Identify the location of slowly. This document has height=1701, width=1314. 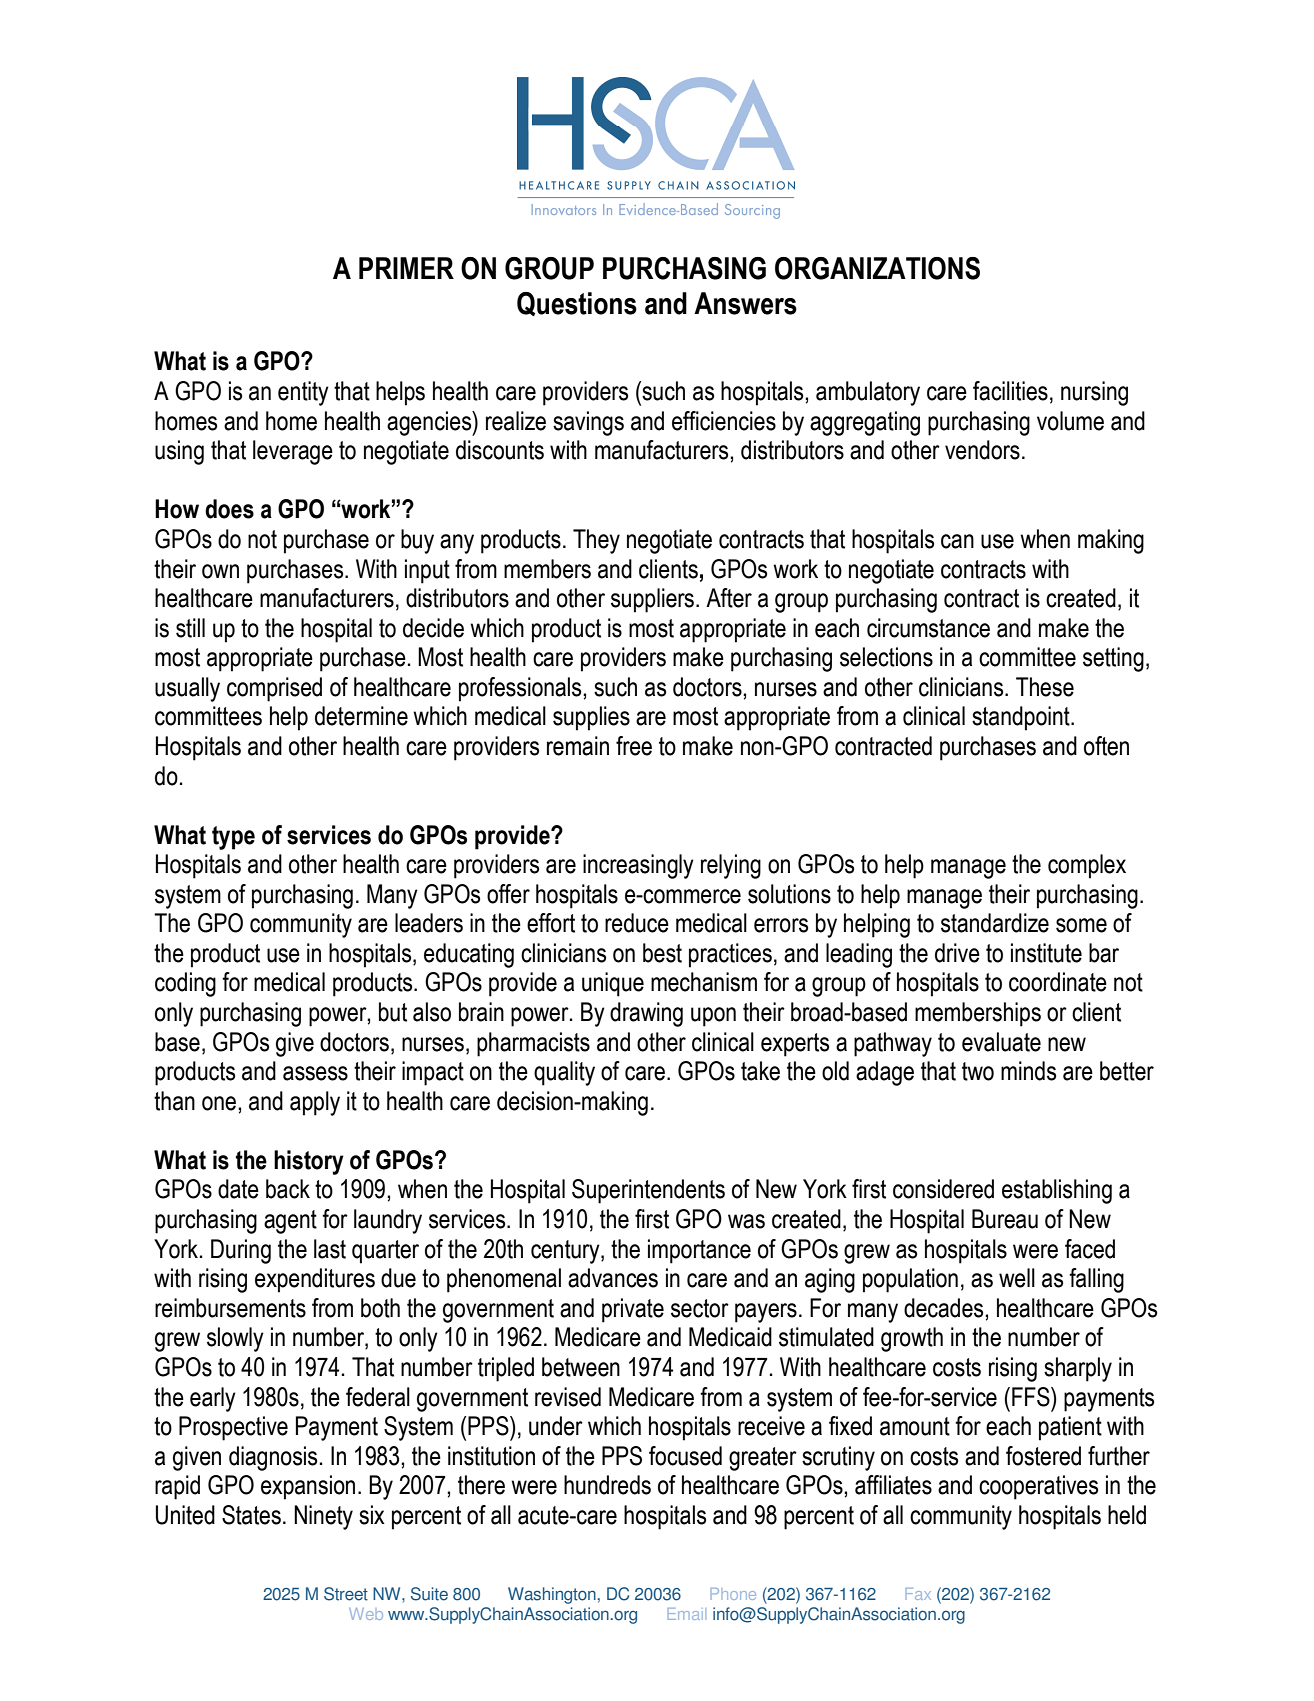
(235, 1339).
